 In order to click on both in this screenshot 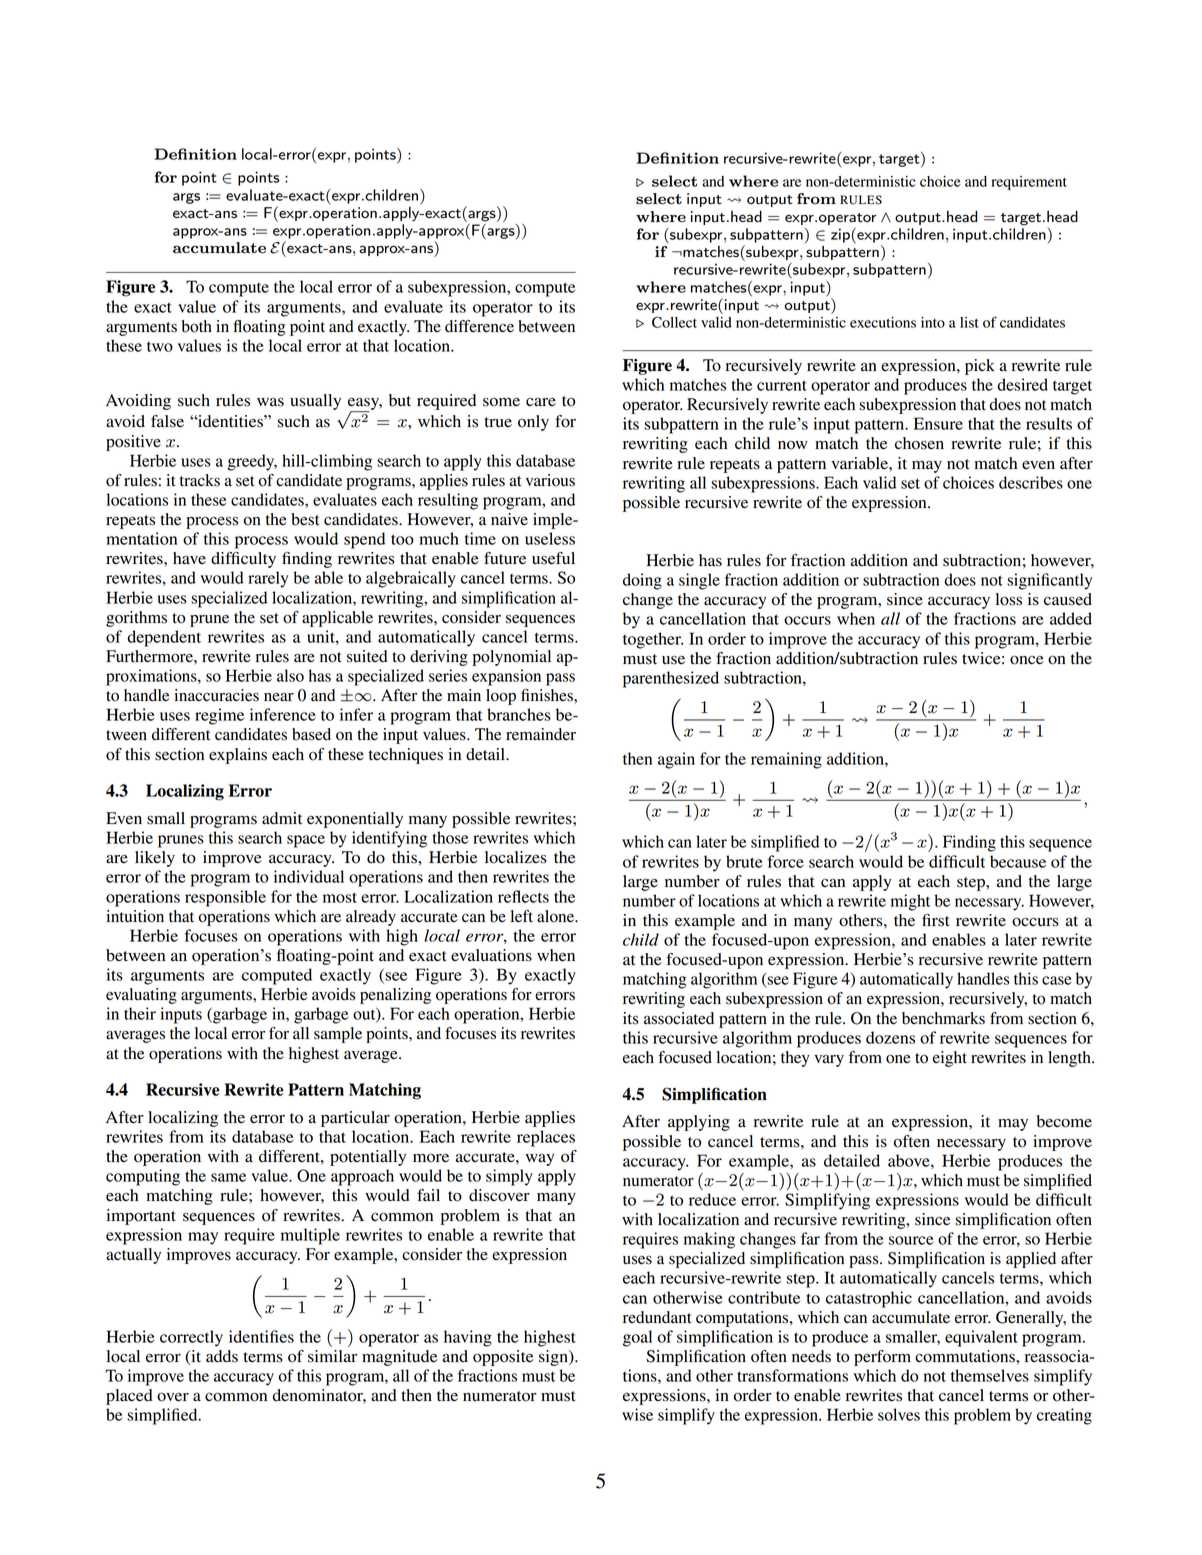, I will do `click(196, 326)`.
